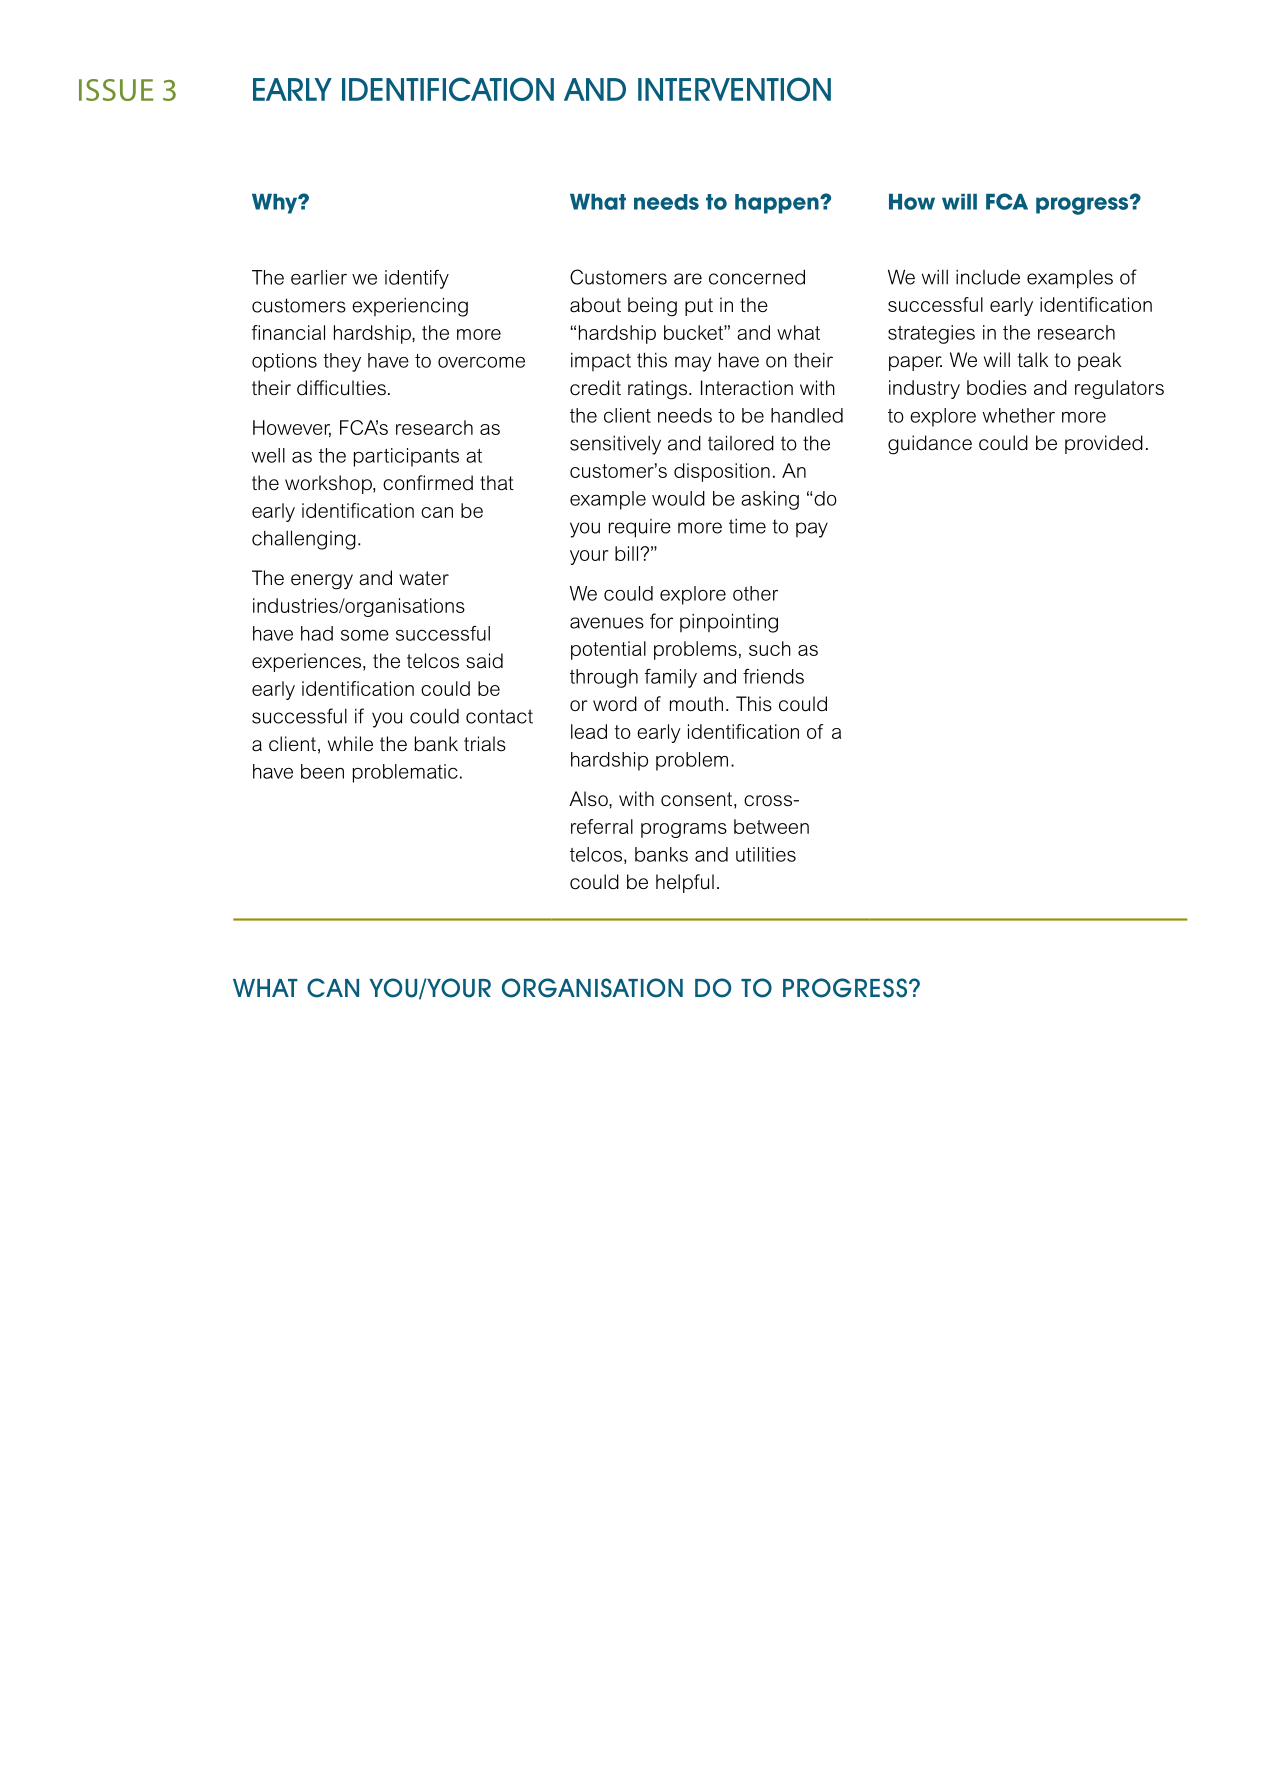 This page has width=1266, height=1791. Describe the element at coordinates (268, 455) in the page. I see `well` at that location.
